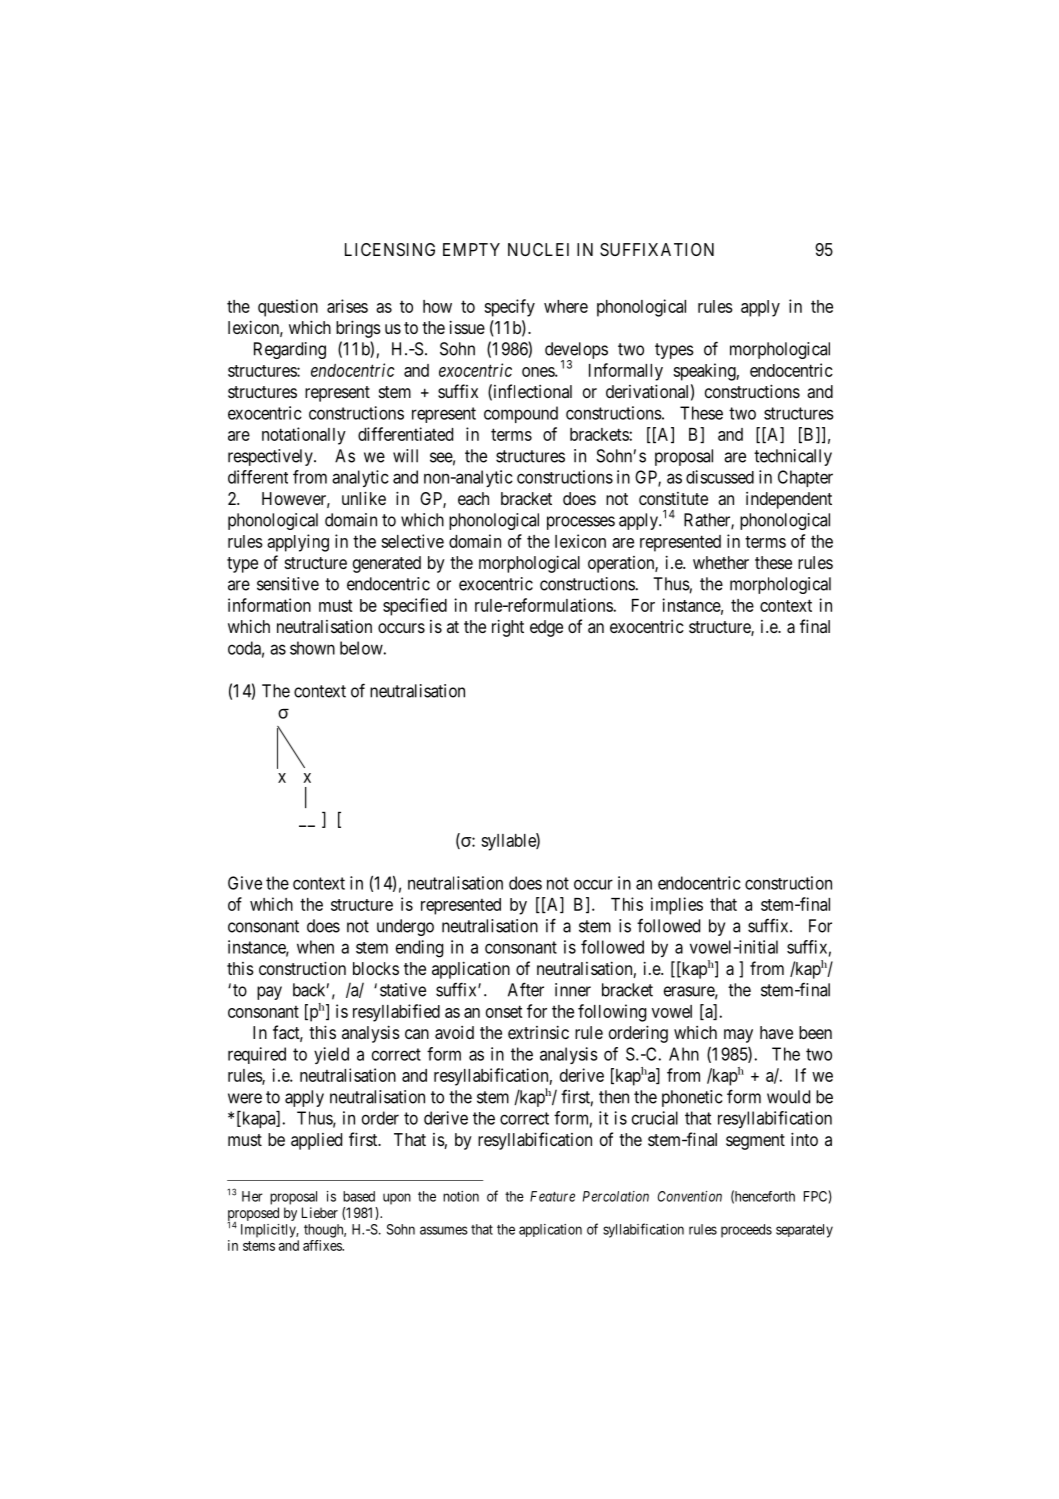 The height and width of the screenshot is (1499, 1059). Describe the element at coordinates (552, 1196) in the screenshot. I see `Feature` at that location.
